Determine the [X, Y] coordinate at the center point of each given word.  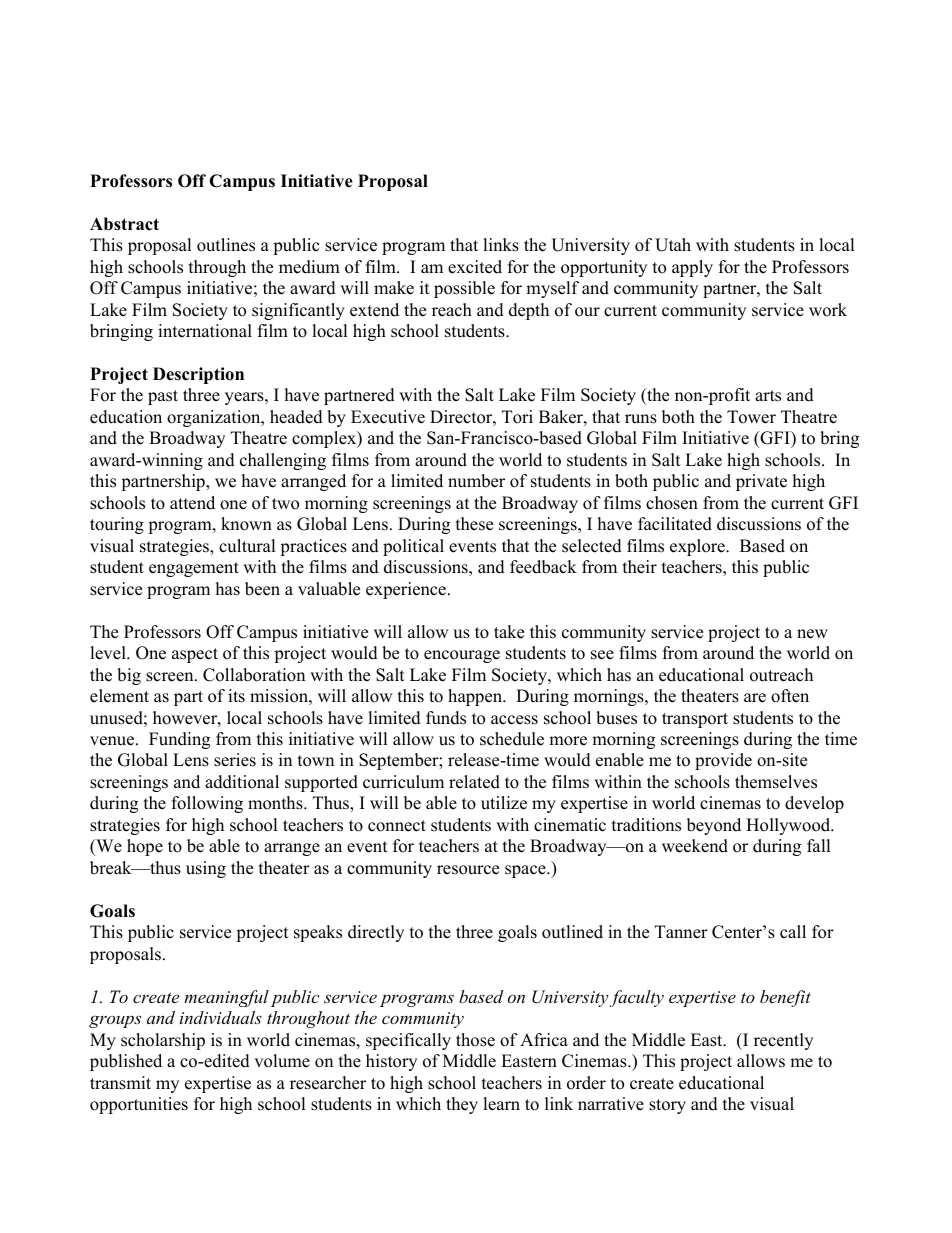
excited [475, 267]
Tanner [681, 932]
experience [406, 590]
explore [698, 547]
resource [468, 870]
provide [723, 761]
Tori [517, 417]
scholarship [163, 1041]
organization [215, 418]
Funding [179, 740]
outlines [226, 245]
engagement [194, 569]
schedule [512, 739]
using [206, 869]
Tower [751, 417]
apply [692, 268]
